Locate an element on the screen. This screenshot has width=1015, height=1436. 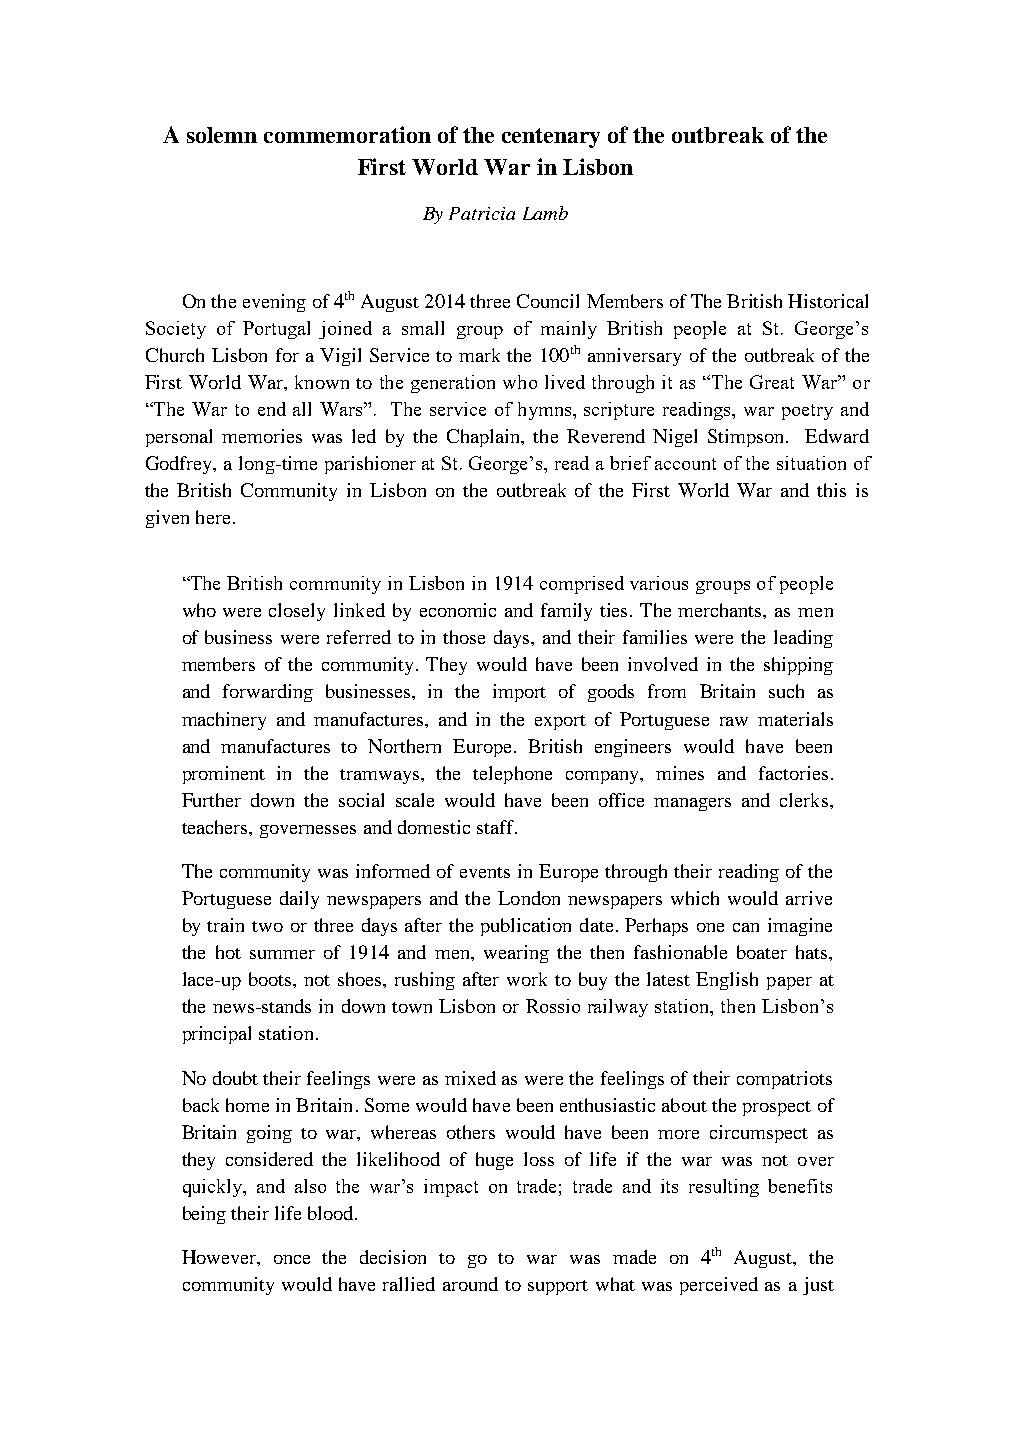
once is located at coordinates (292, 1259).
